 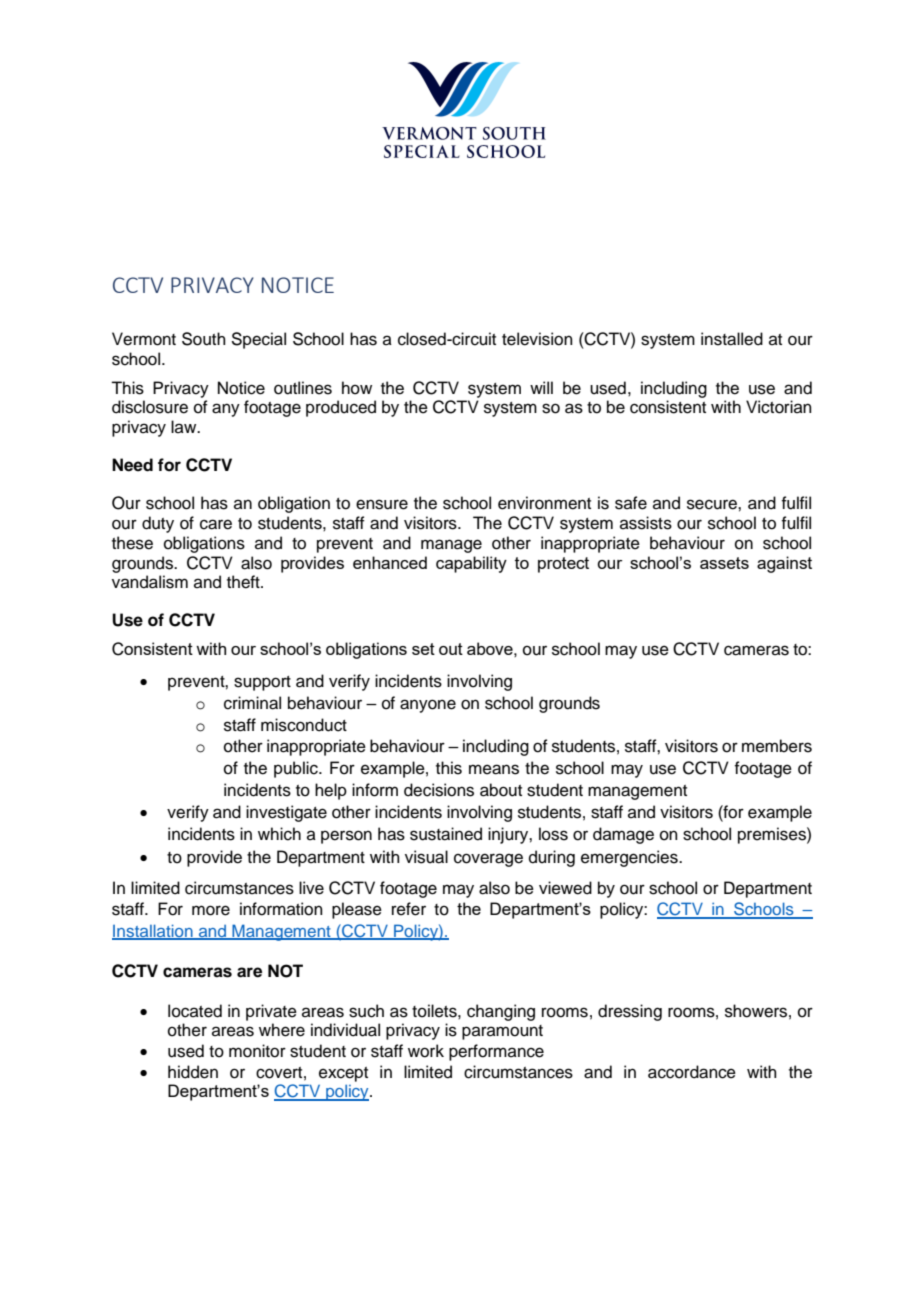 What do you see at coordinates (732, 339) in the document?
I see `installed` at bounding box center [732, 339].
